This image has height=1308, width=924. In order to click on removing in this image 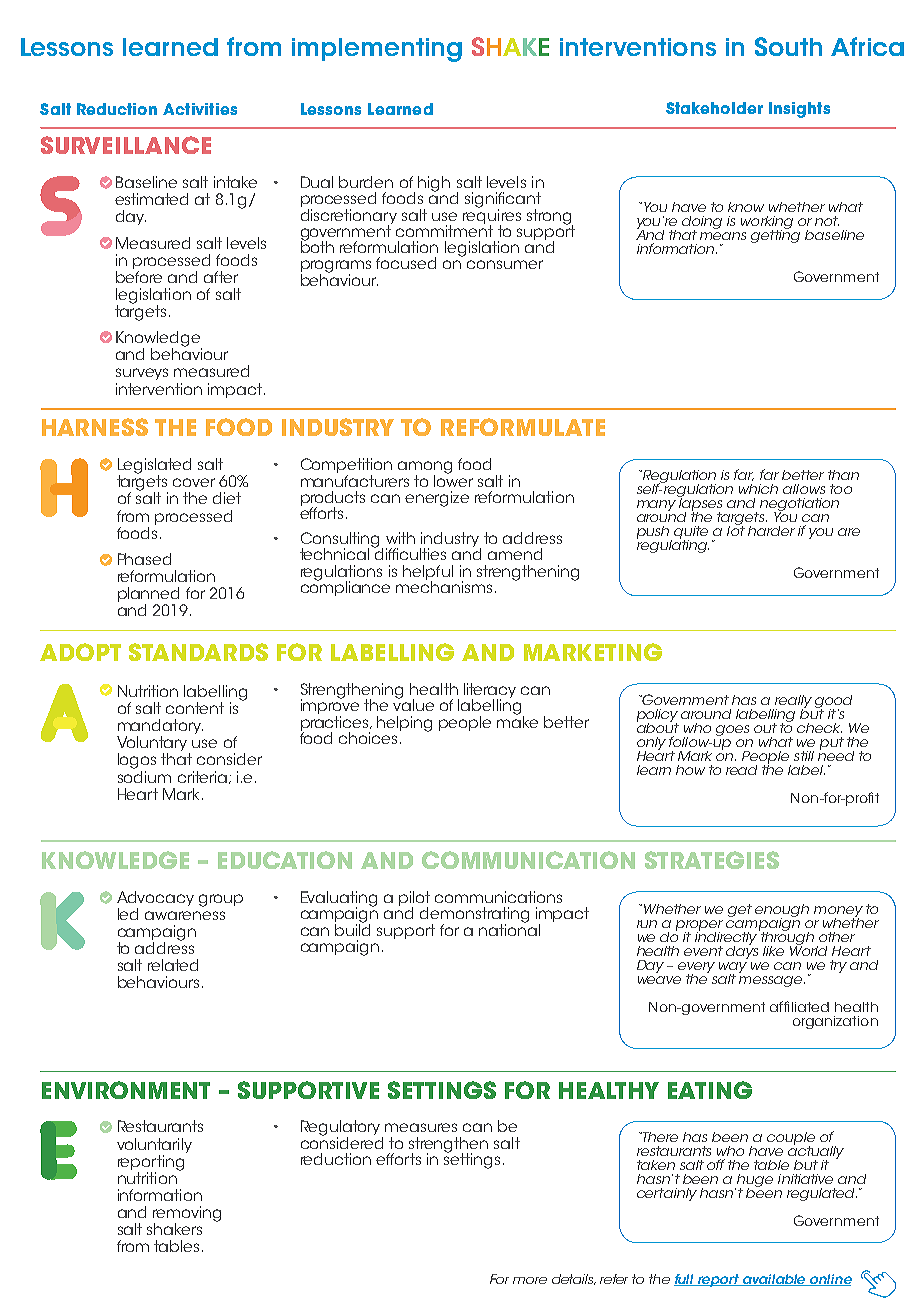, I will do `click(187, 1215)`.
